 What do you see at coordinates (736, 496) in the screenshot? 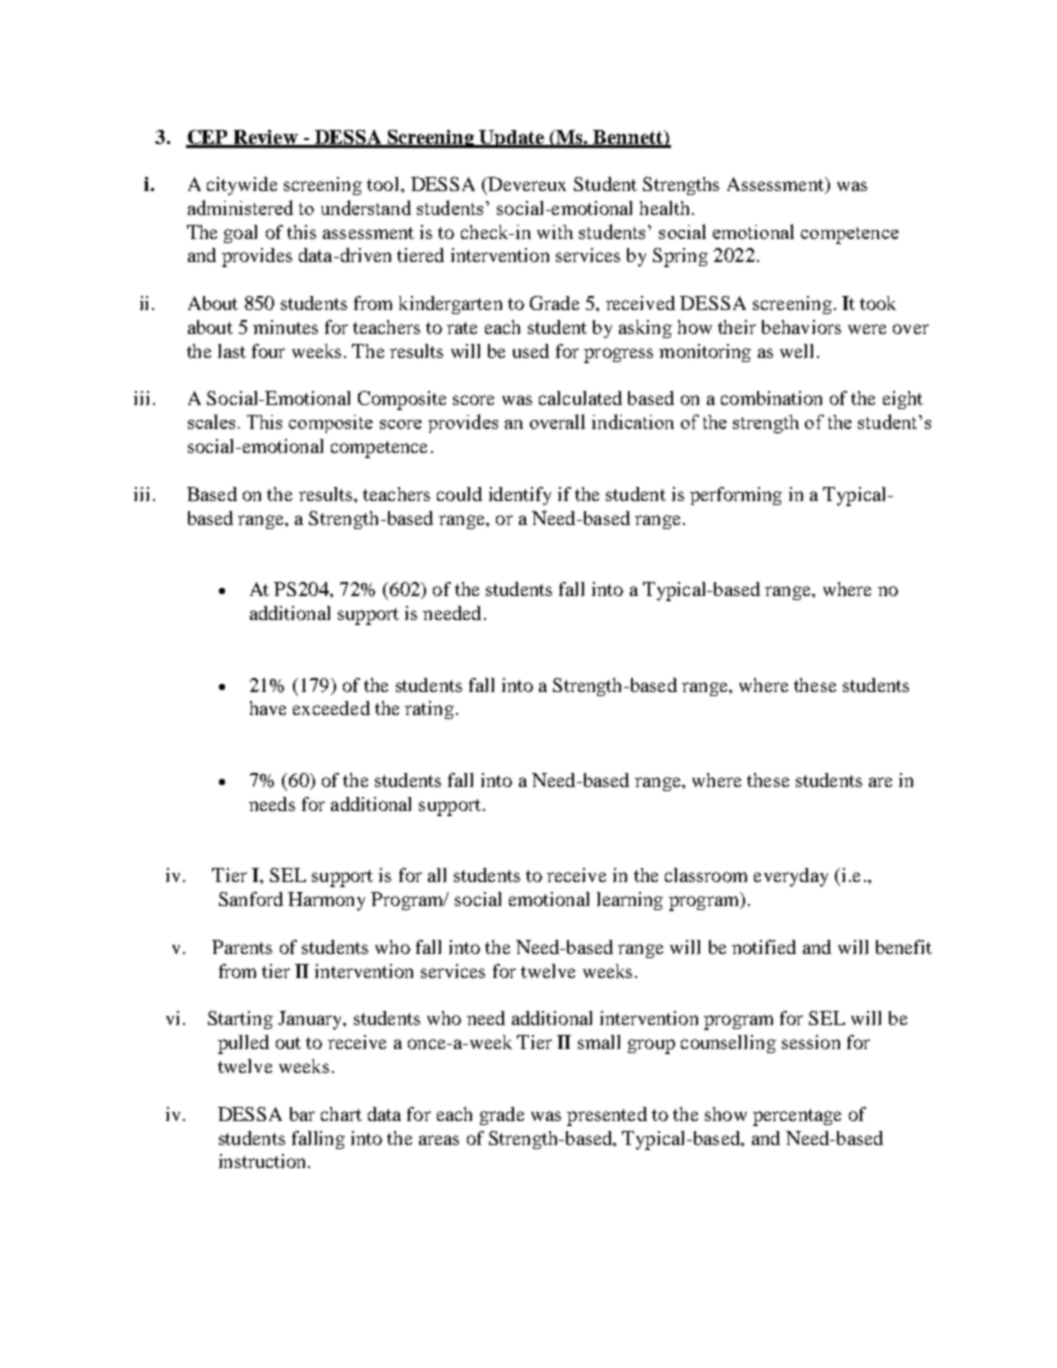
I see `performing` at bounding box center [736, 496].
